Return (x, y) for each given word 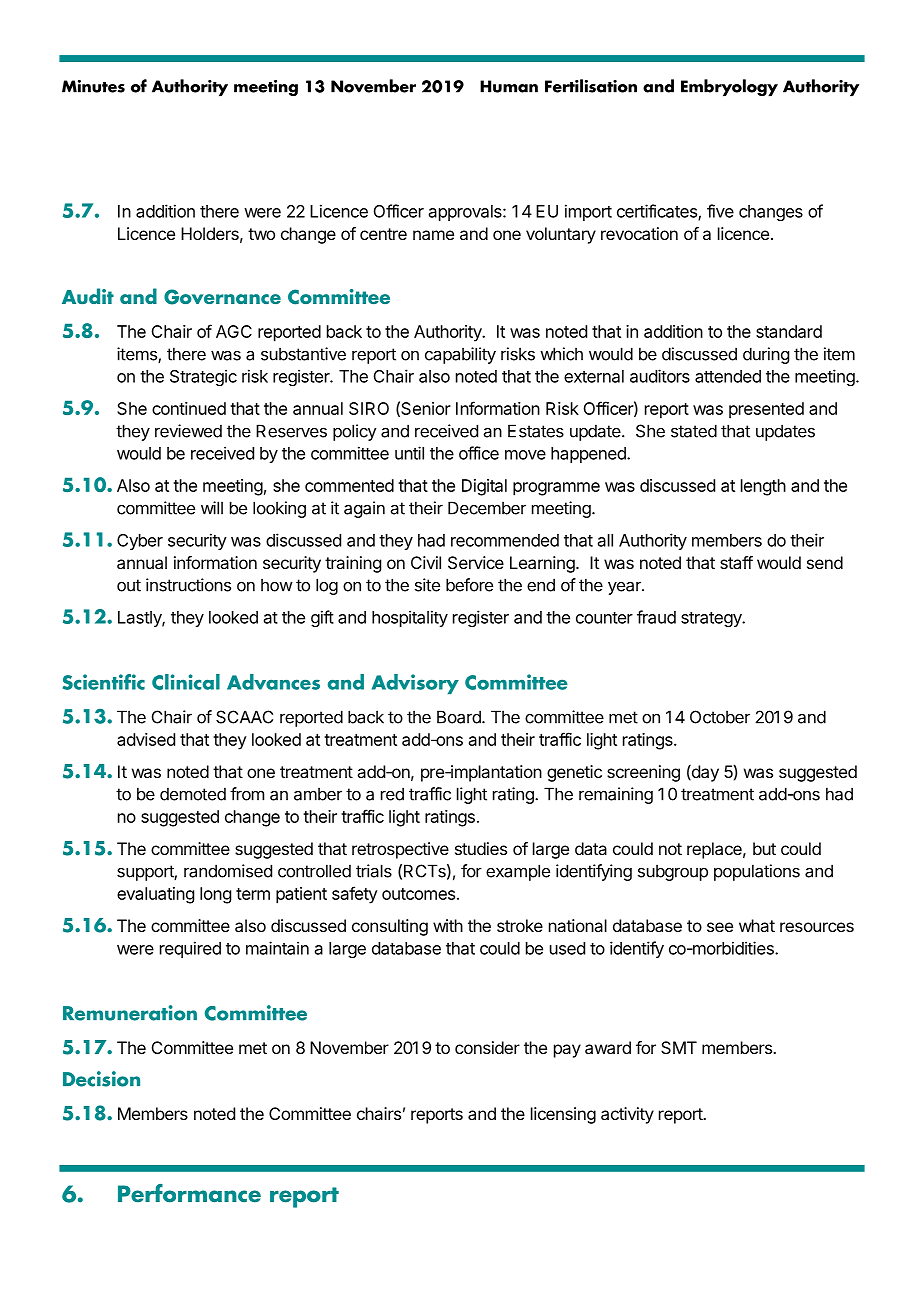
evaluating (155, 895)
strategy (712, 619)
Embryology (729, 88)
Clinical (186, 682)
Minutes (93, 86)
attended (728, 376)
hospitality (410, 618)
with (448, 925)
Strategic (203, 377)
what (757, 925)
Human (509, 86)
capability (460, 355)
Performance (189, 1193)
